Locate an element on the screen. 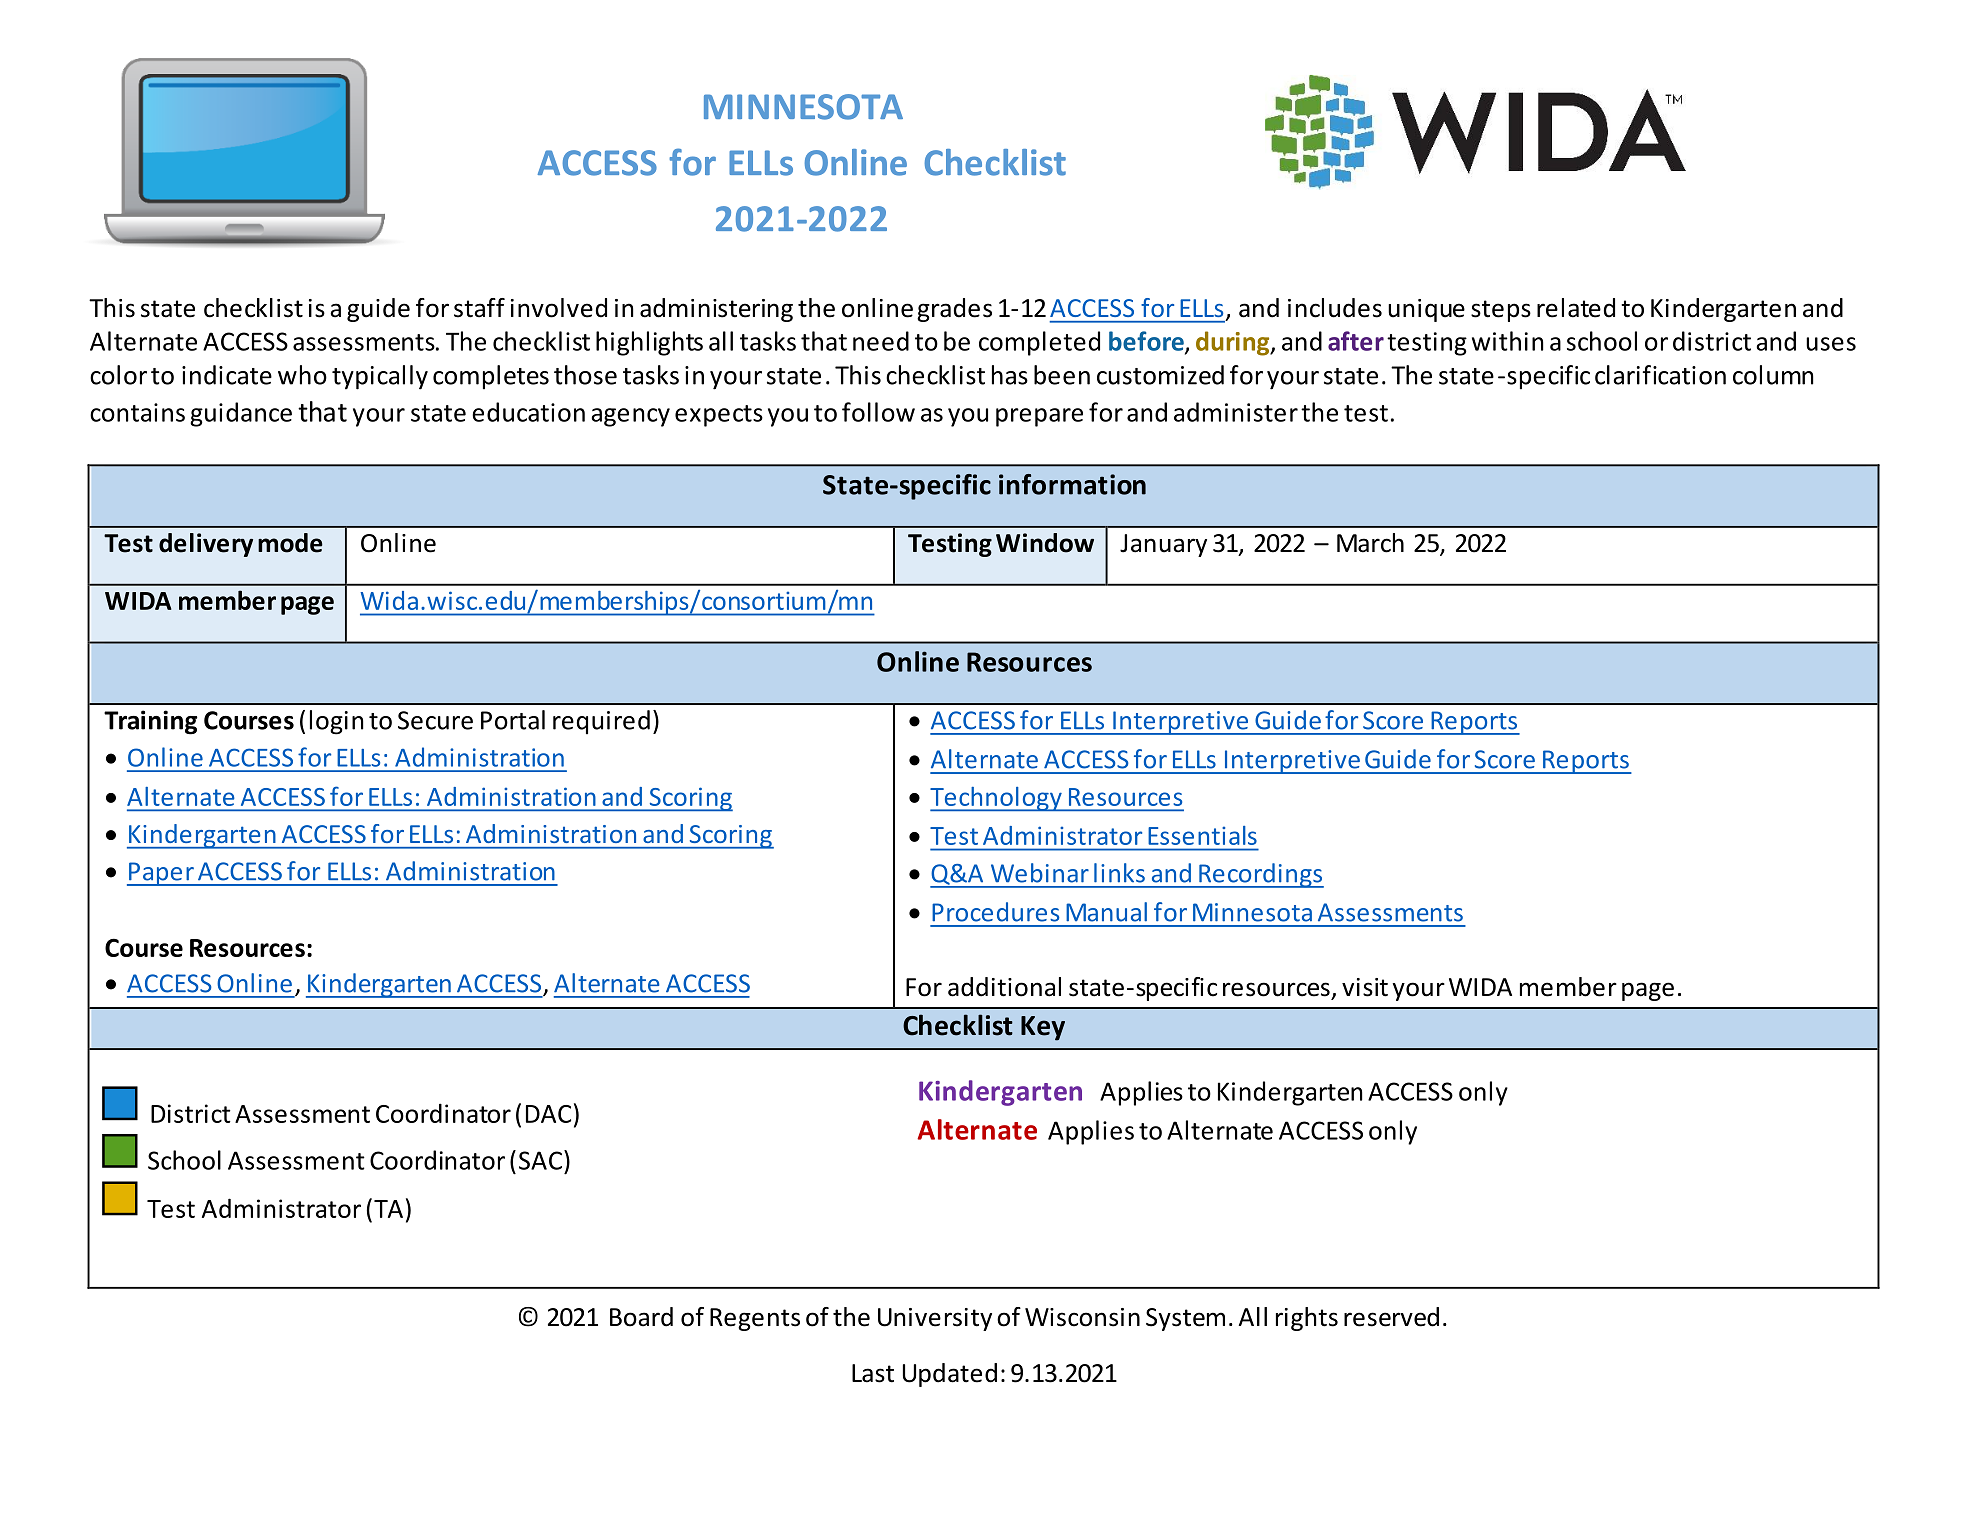 The image size is (1967, 1520). mode is located at coordinates (290, 543).
